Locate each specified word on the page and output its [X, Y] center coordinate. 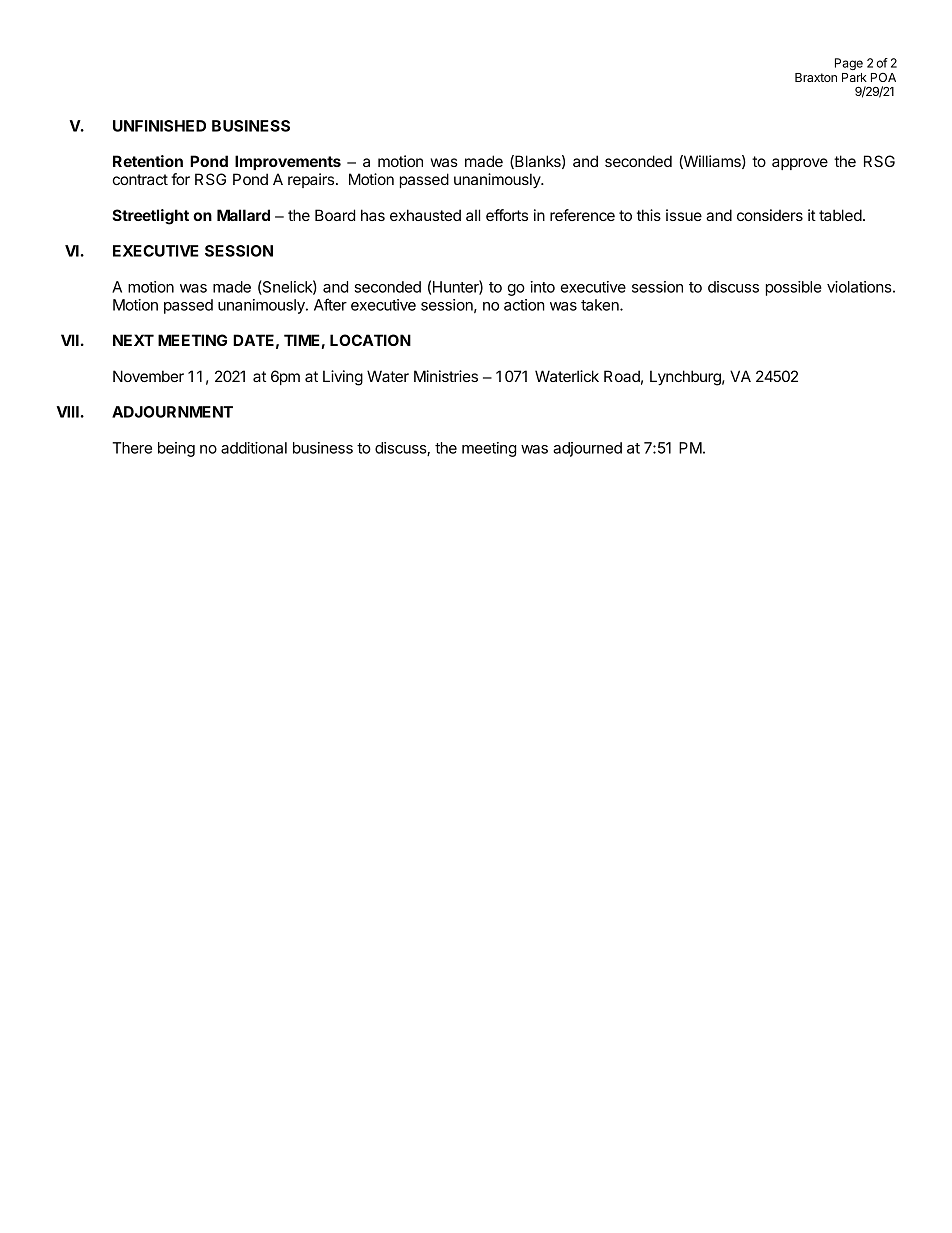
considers [770, 215]
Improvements [288, 162]
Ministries [446, 376]
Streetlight [150, 217]
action [524, 305]
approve [800, 164]
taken [601, 305]
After [330, 304]
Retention [148, 161]
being [176, 449]
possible [794, 288]
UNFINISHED [159, 126]
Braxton [816, 77]
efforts [507, 215]
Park [854, 77]
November [148, 376]
